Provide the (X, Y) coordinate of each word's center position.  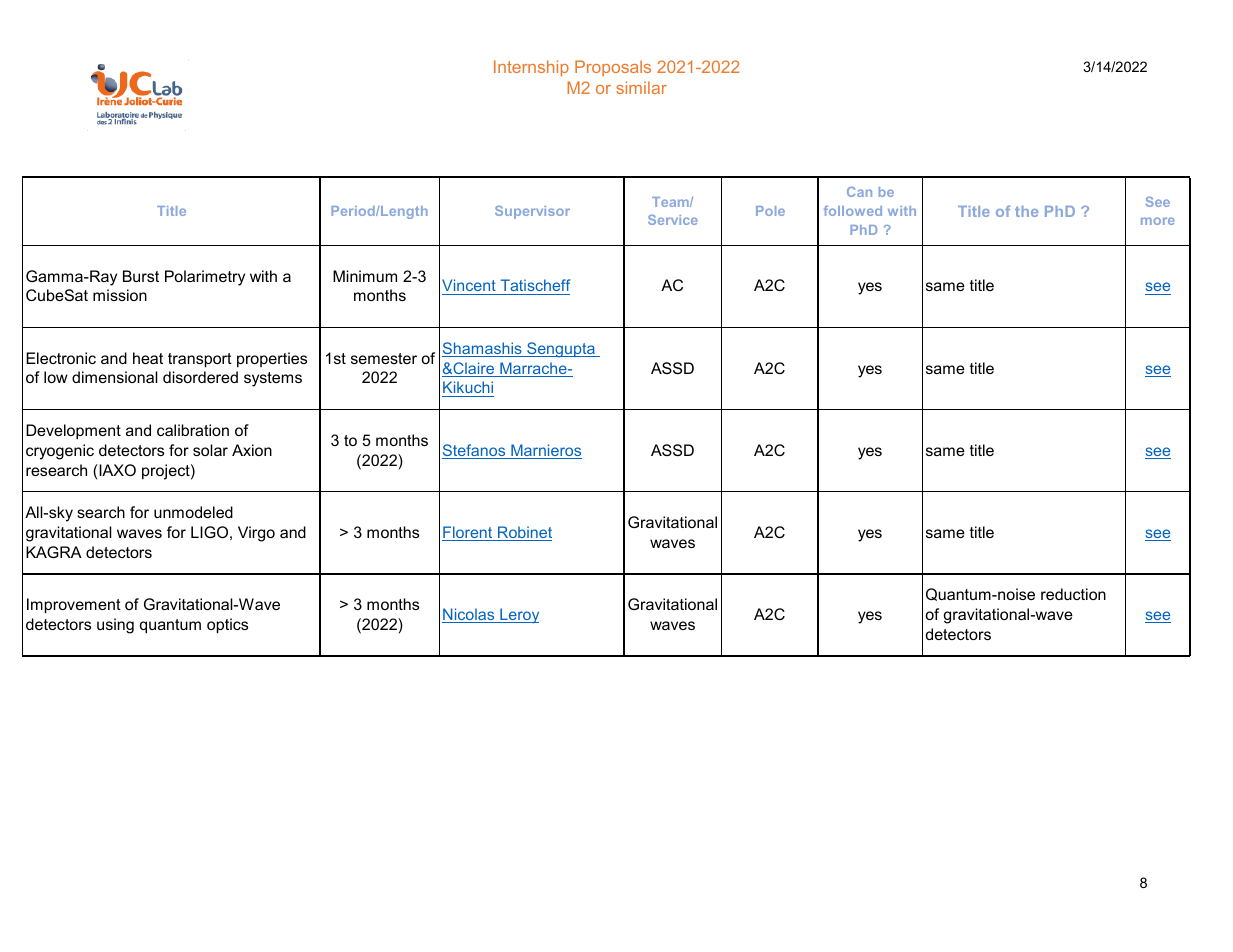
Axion (252, 450)
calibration (193, 430)
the (1026, 211)
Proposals (613, 68)
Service (673, 220)
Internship (531, 68)
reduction (1073, 594)
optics (227, 626)
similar (641, 87)
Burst (141, 276)
